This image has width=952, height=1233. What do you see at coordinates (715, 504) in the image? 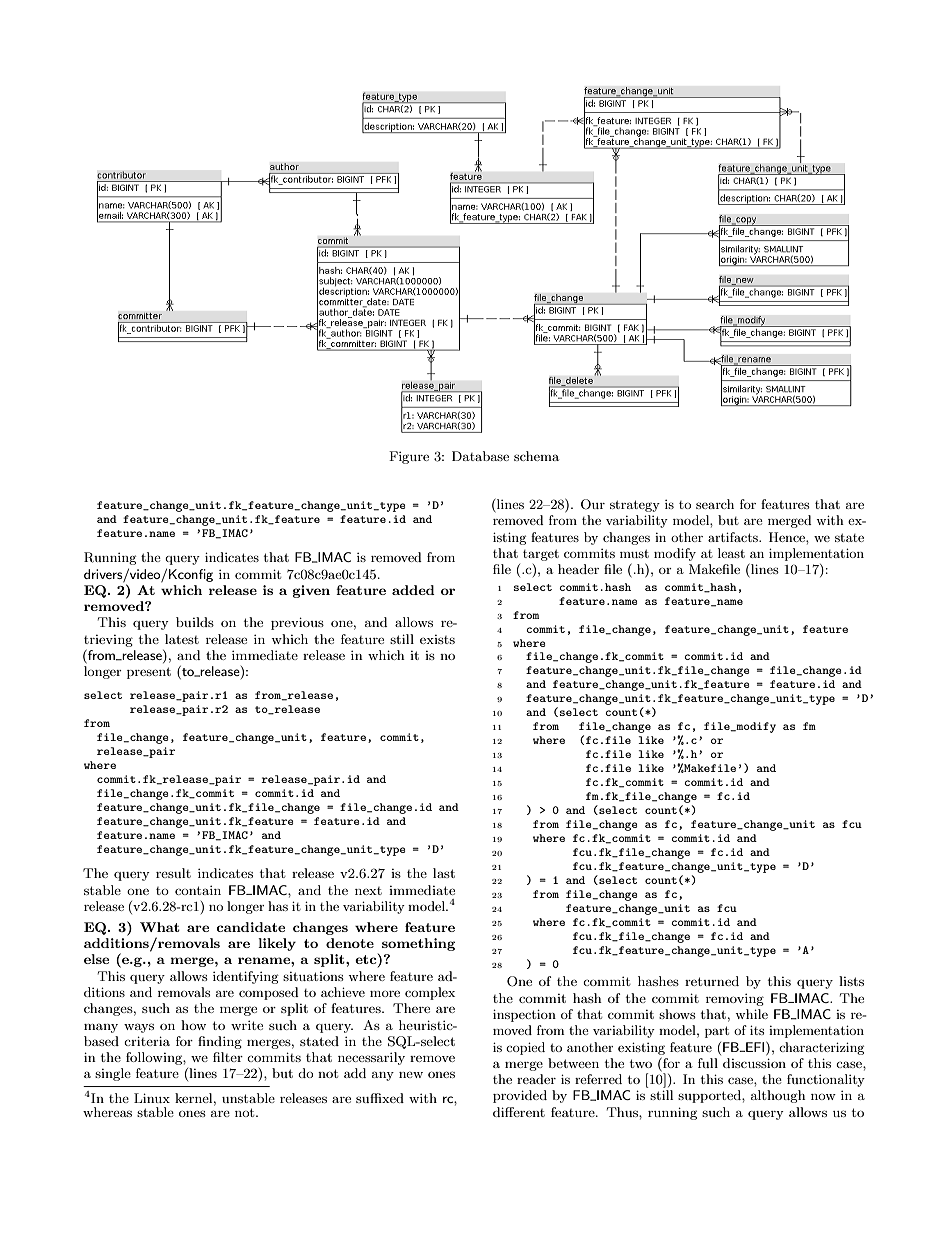
I see `search` at bounding box center [715, 504].
